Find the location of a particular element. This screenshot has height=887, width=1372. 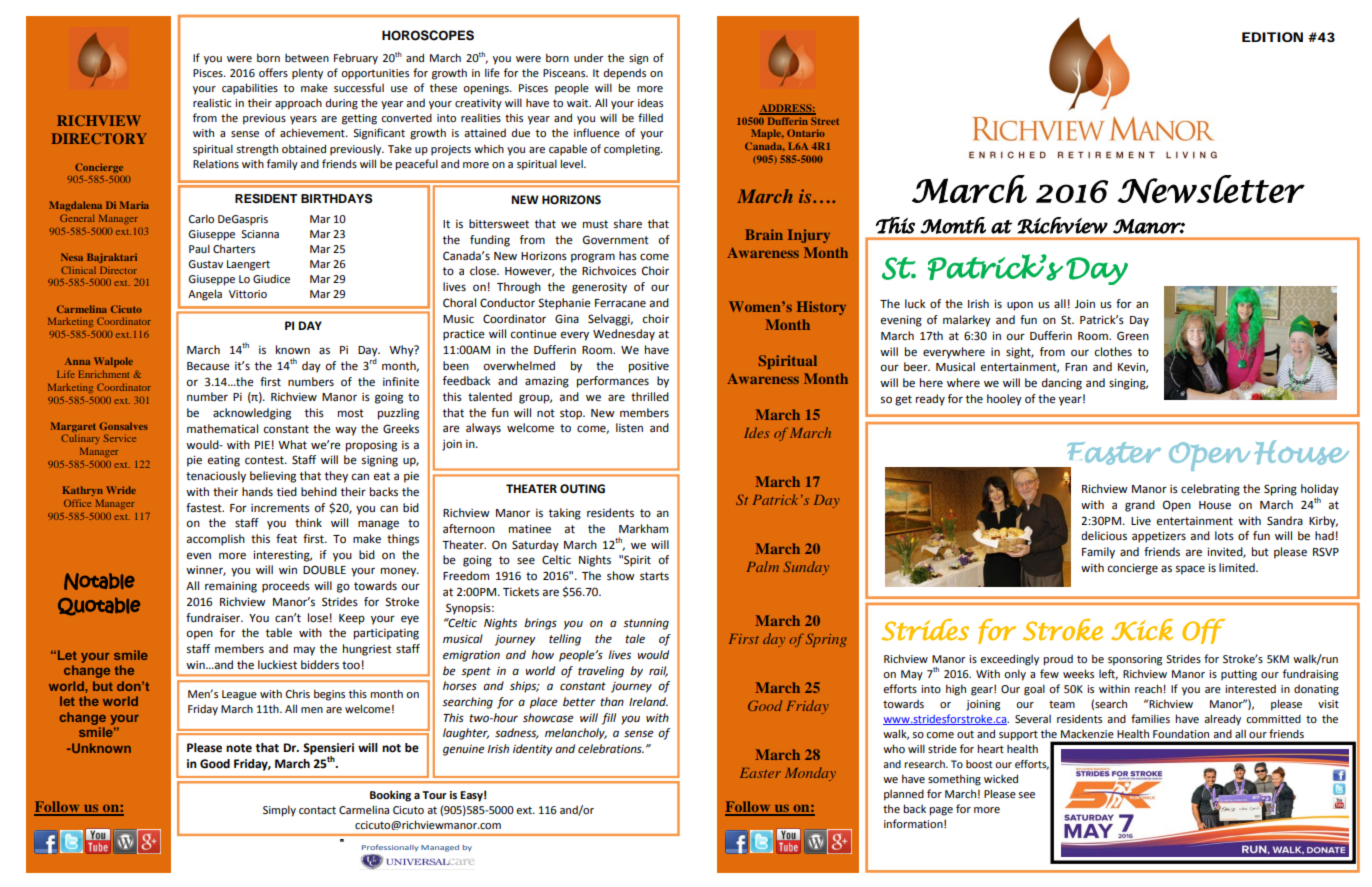

listen is located at coordinates (629, 428).
